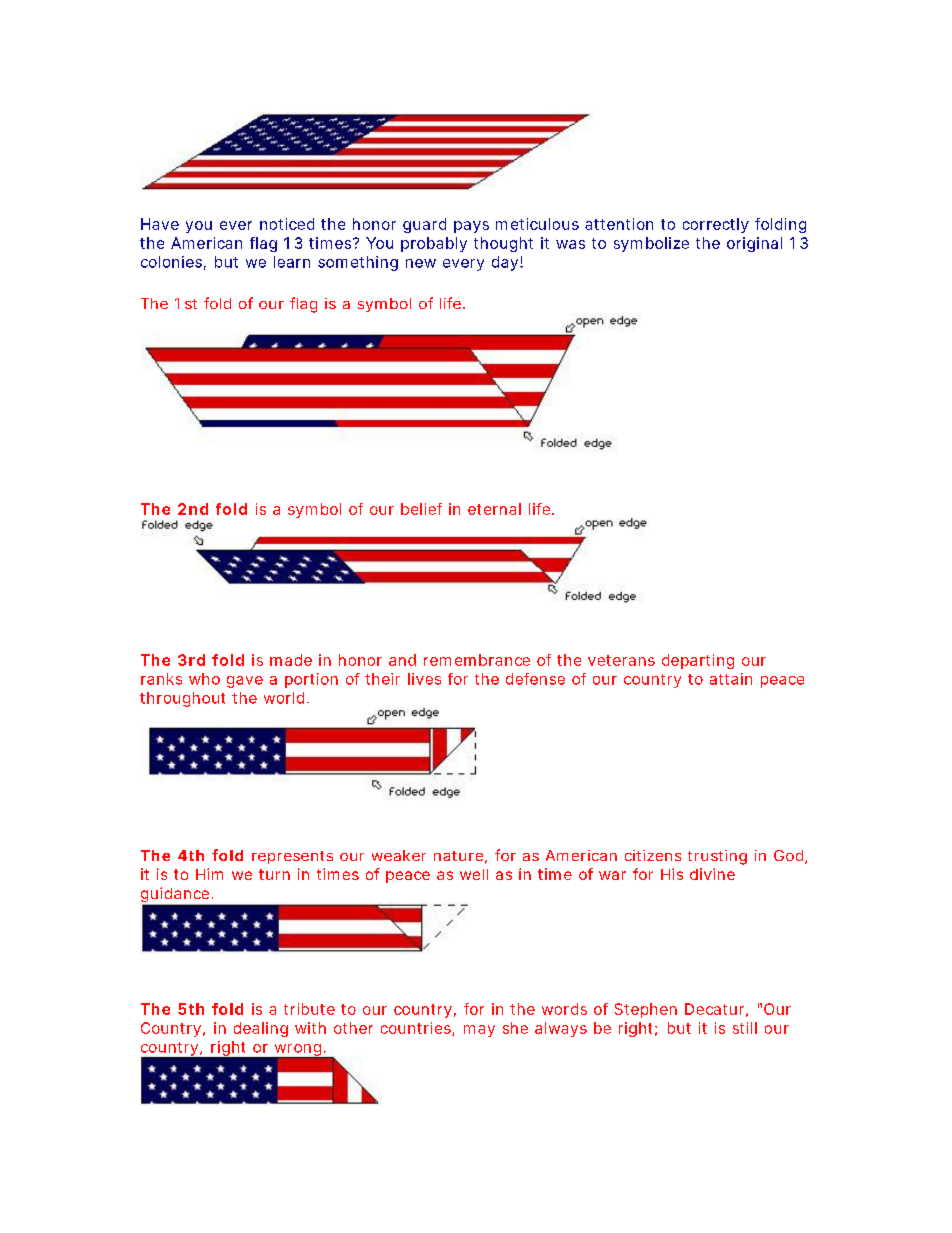 This page has height=1233, width=952. What do you see at coordinates (292, 857) in the page?
I see `represents` at bounding box center [292, 857].
